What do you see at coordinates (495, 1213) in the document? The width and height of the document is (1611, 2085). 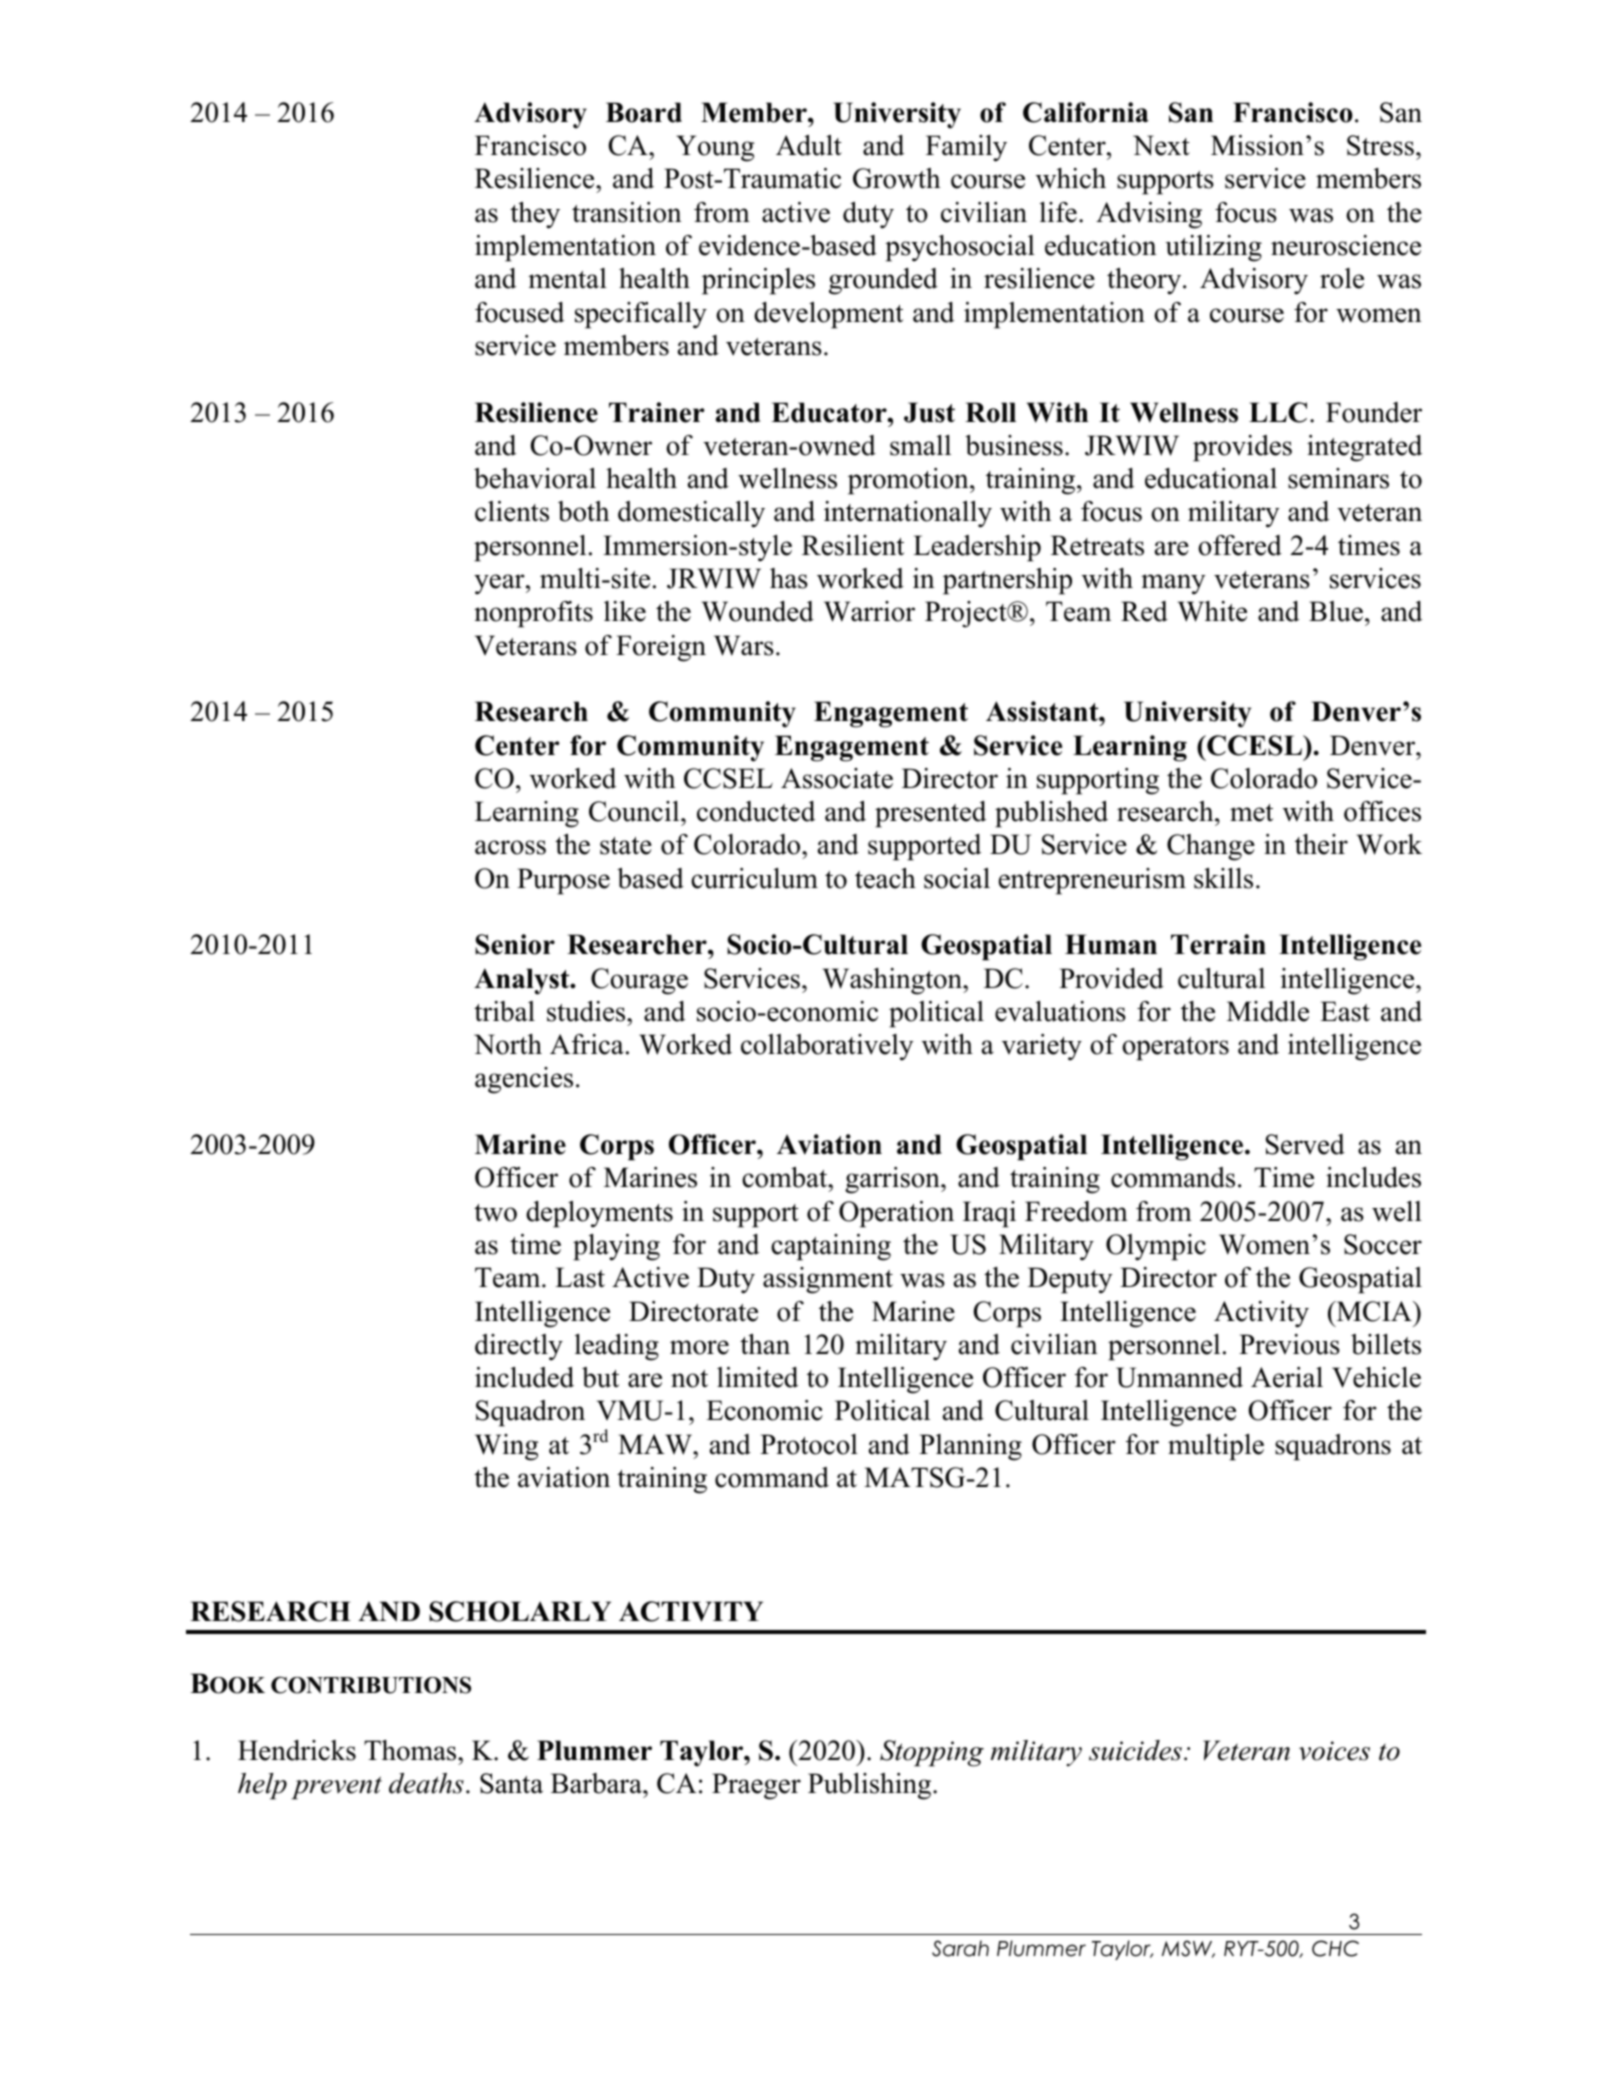 I see `two` at bounding box center [495, 1213].
